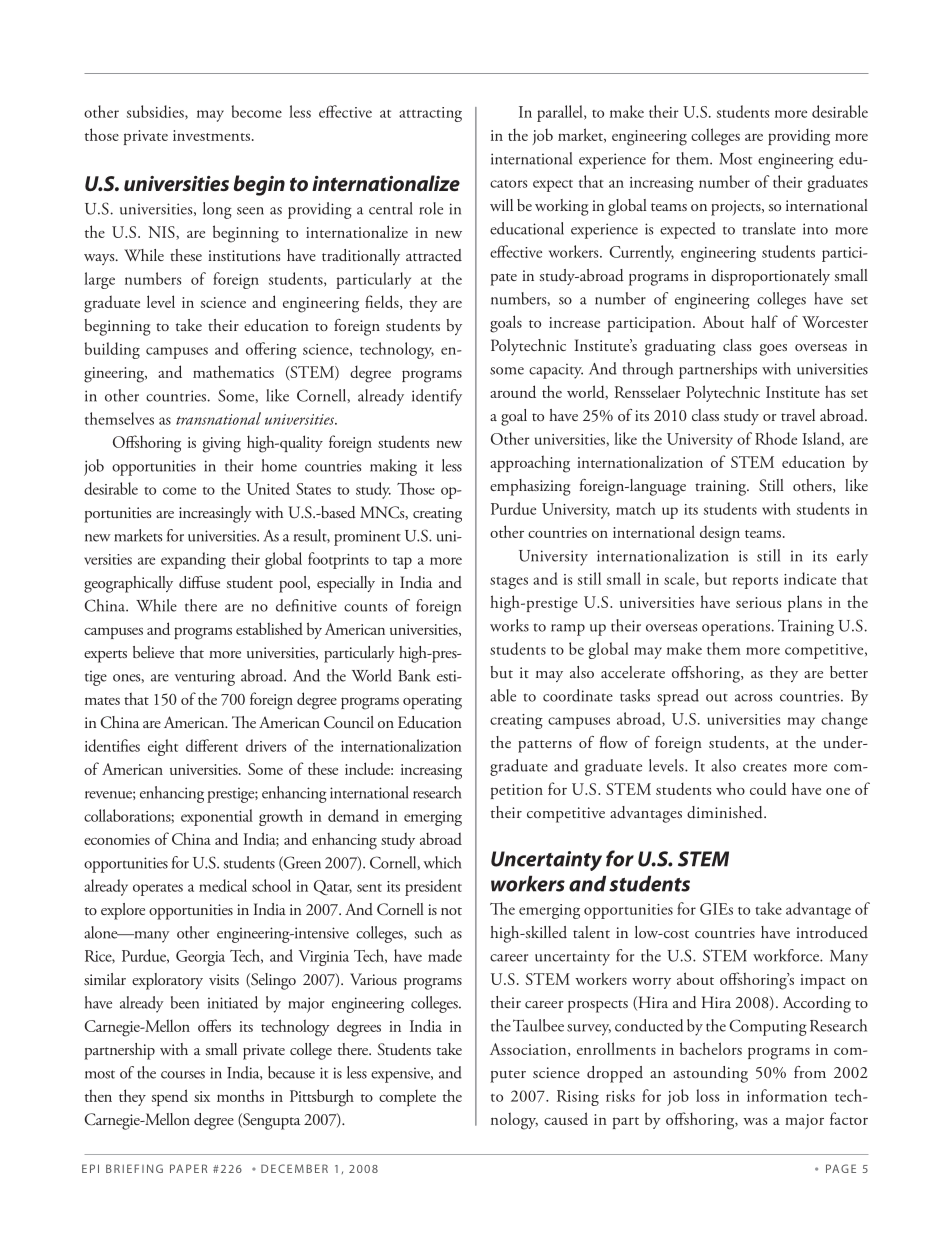 The width and height of the screenshot is (952, 1233). What do you see at coordinates (211, 135) in the screenshot?
I see `investments` at bounding box center [211, 135].
